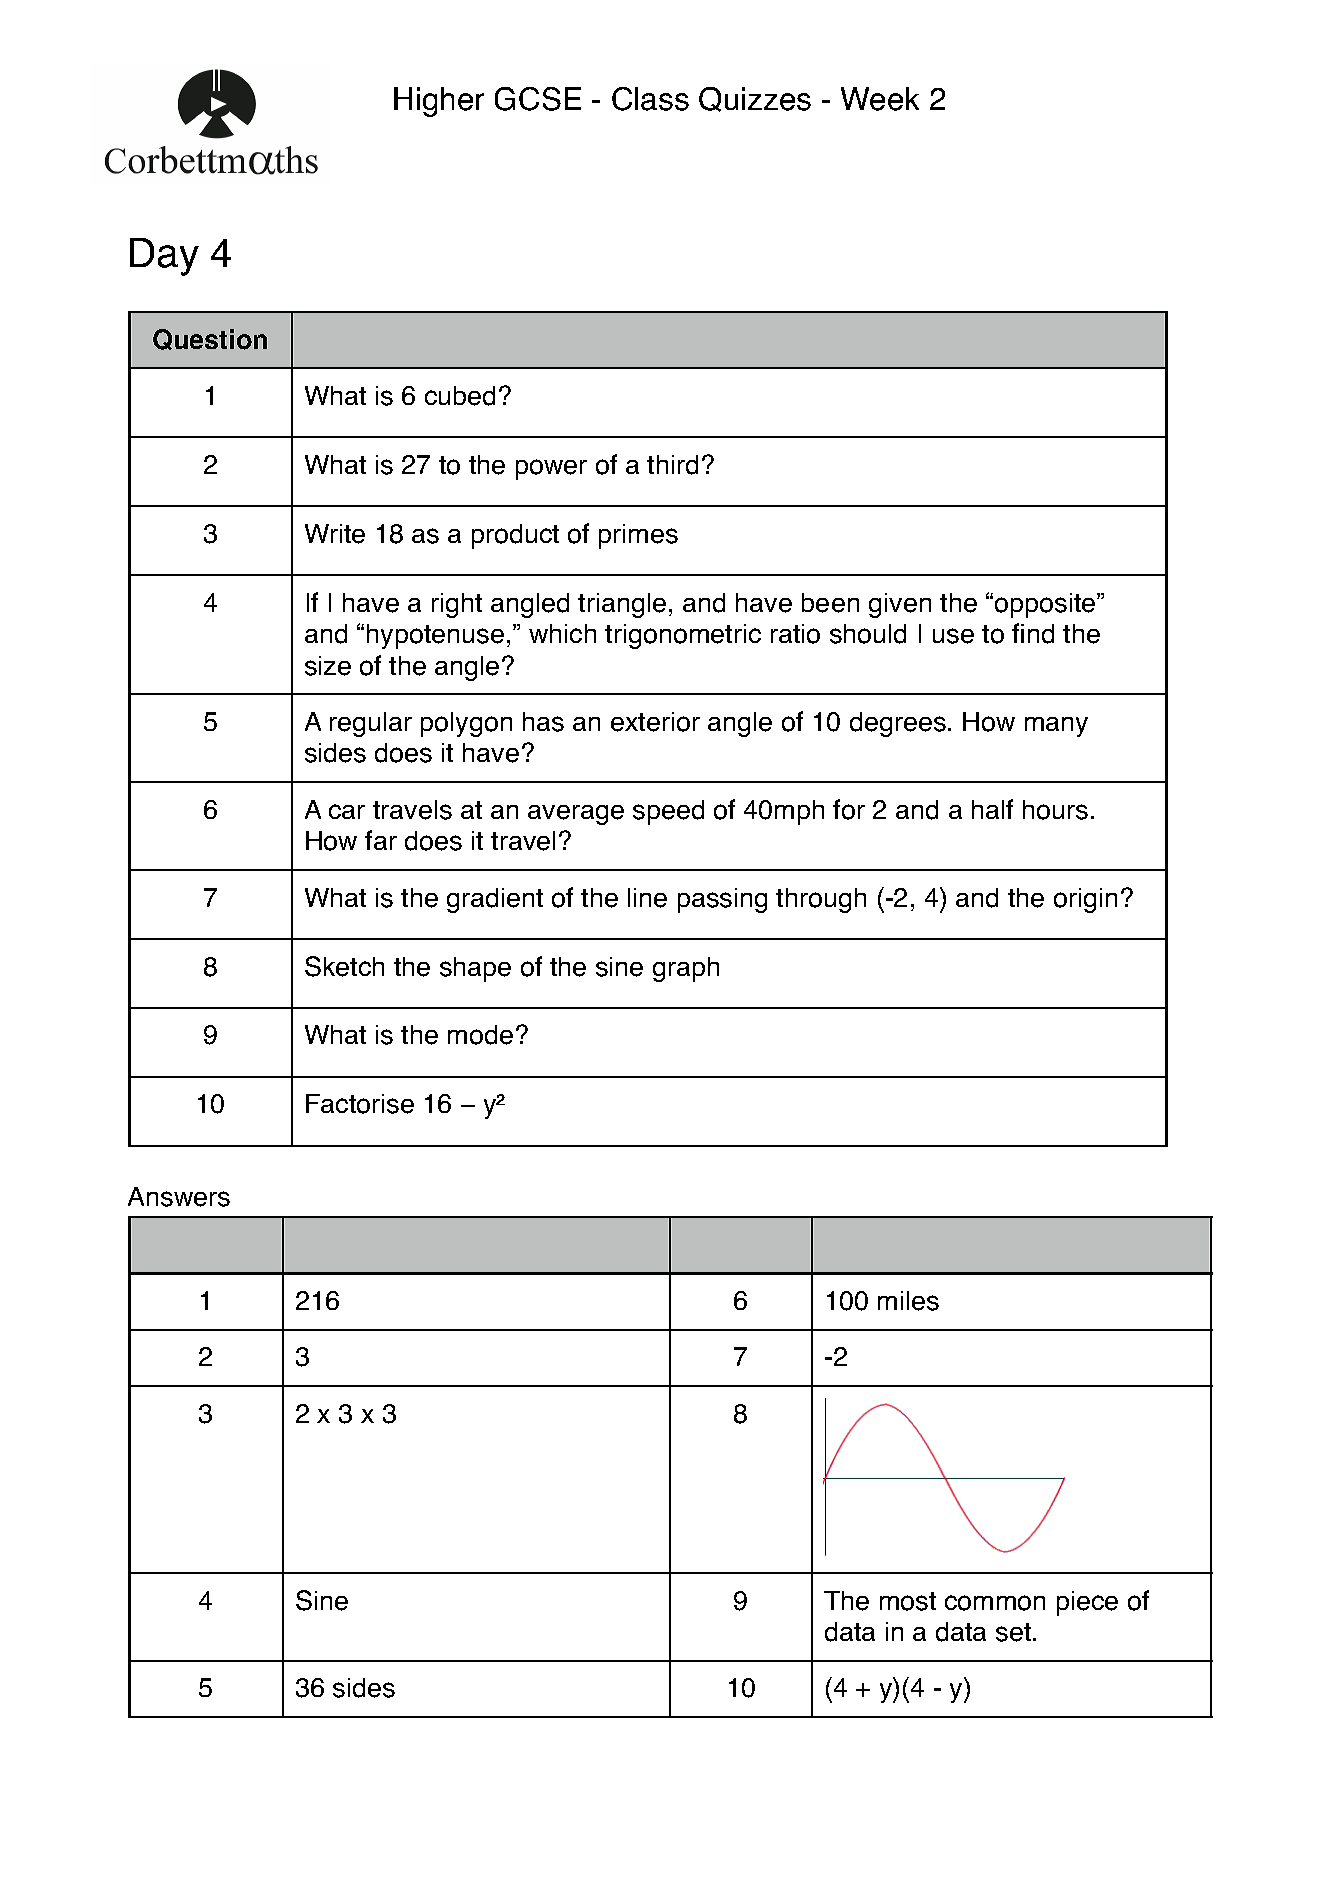  What do you see at coordinates (1033, 633) in the document?
I see `find` at bounding box center [1033, 633].
